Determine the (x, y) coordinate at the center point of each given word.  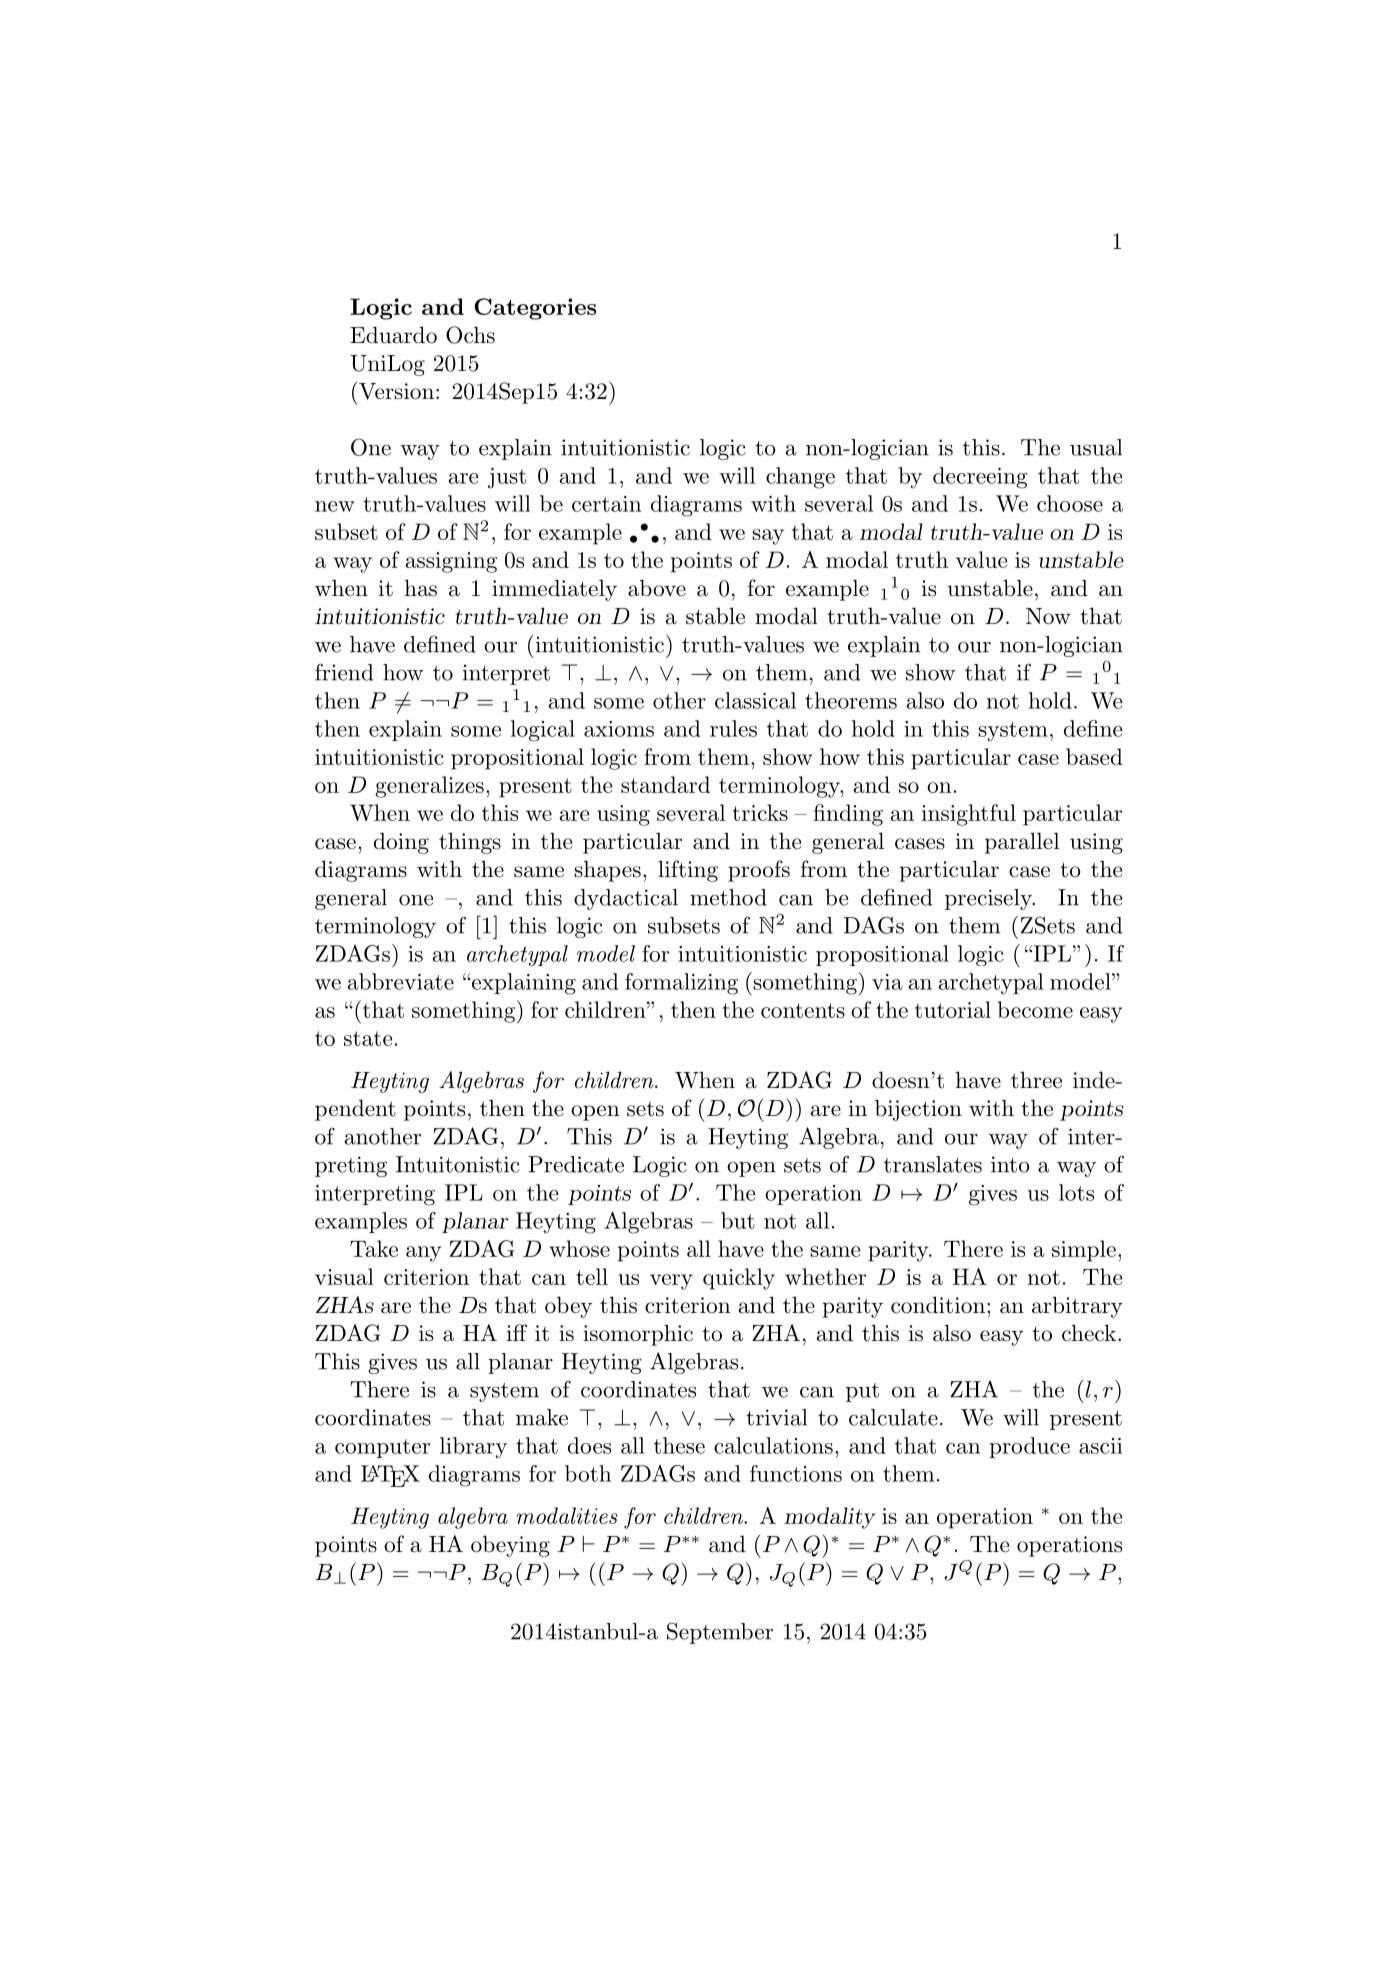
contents (803, 1010)
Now (1048, 616)
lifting (688, 871)
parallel (1022, 843)
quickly (739, 1279)
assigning (451, 562)
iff (517, 1332)
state (368, 1038)
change (800, 478)
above (657, 588)
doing (401, 843)
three (1036, 1080)
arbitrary (1077, 1307)
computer (382, 1448)
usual (1096, 447)
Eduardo (393, 335)
